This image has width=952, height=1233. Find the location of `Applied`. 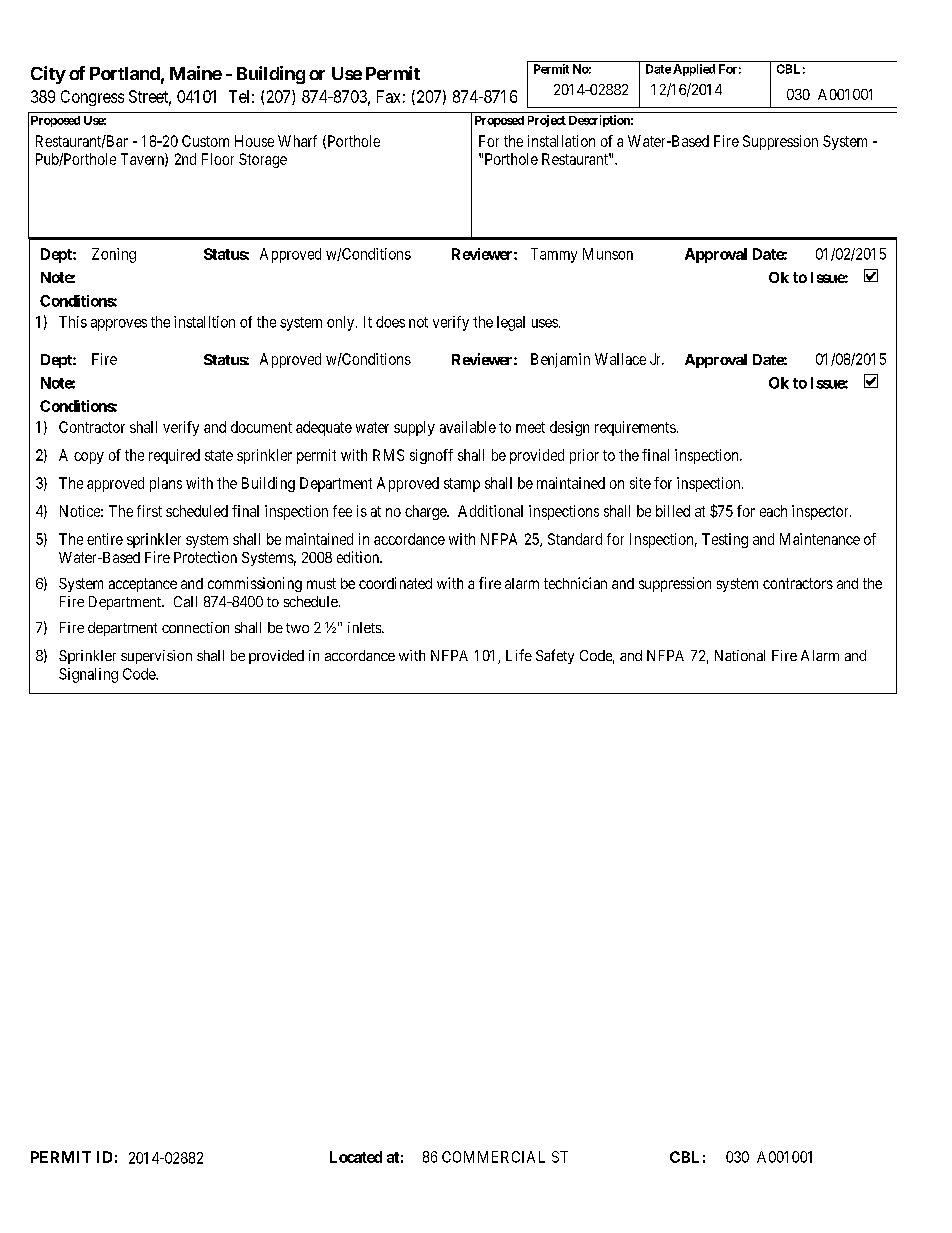

Applied is located at coordinates (694, 70).
